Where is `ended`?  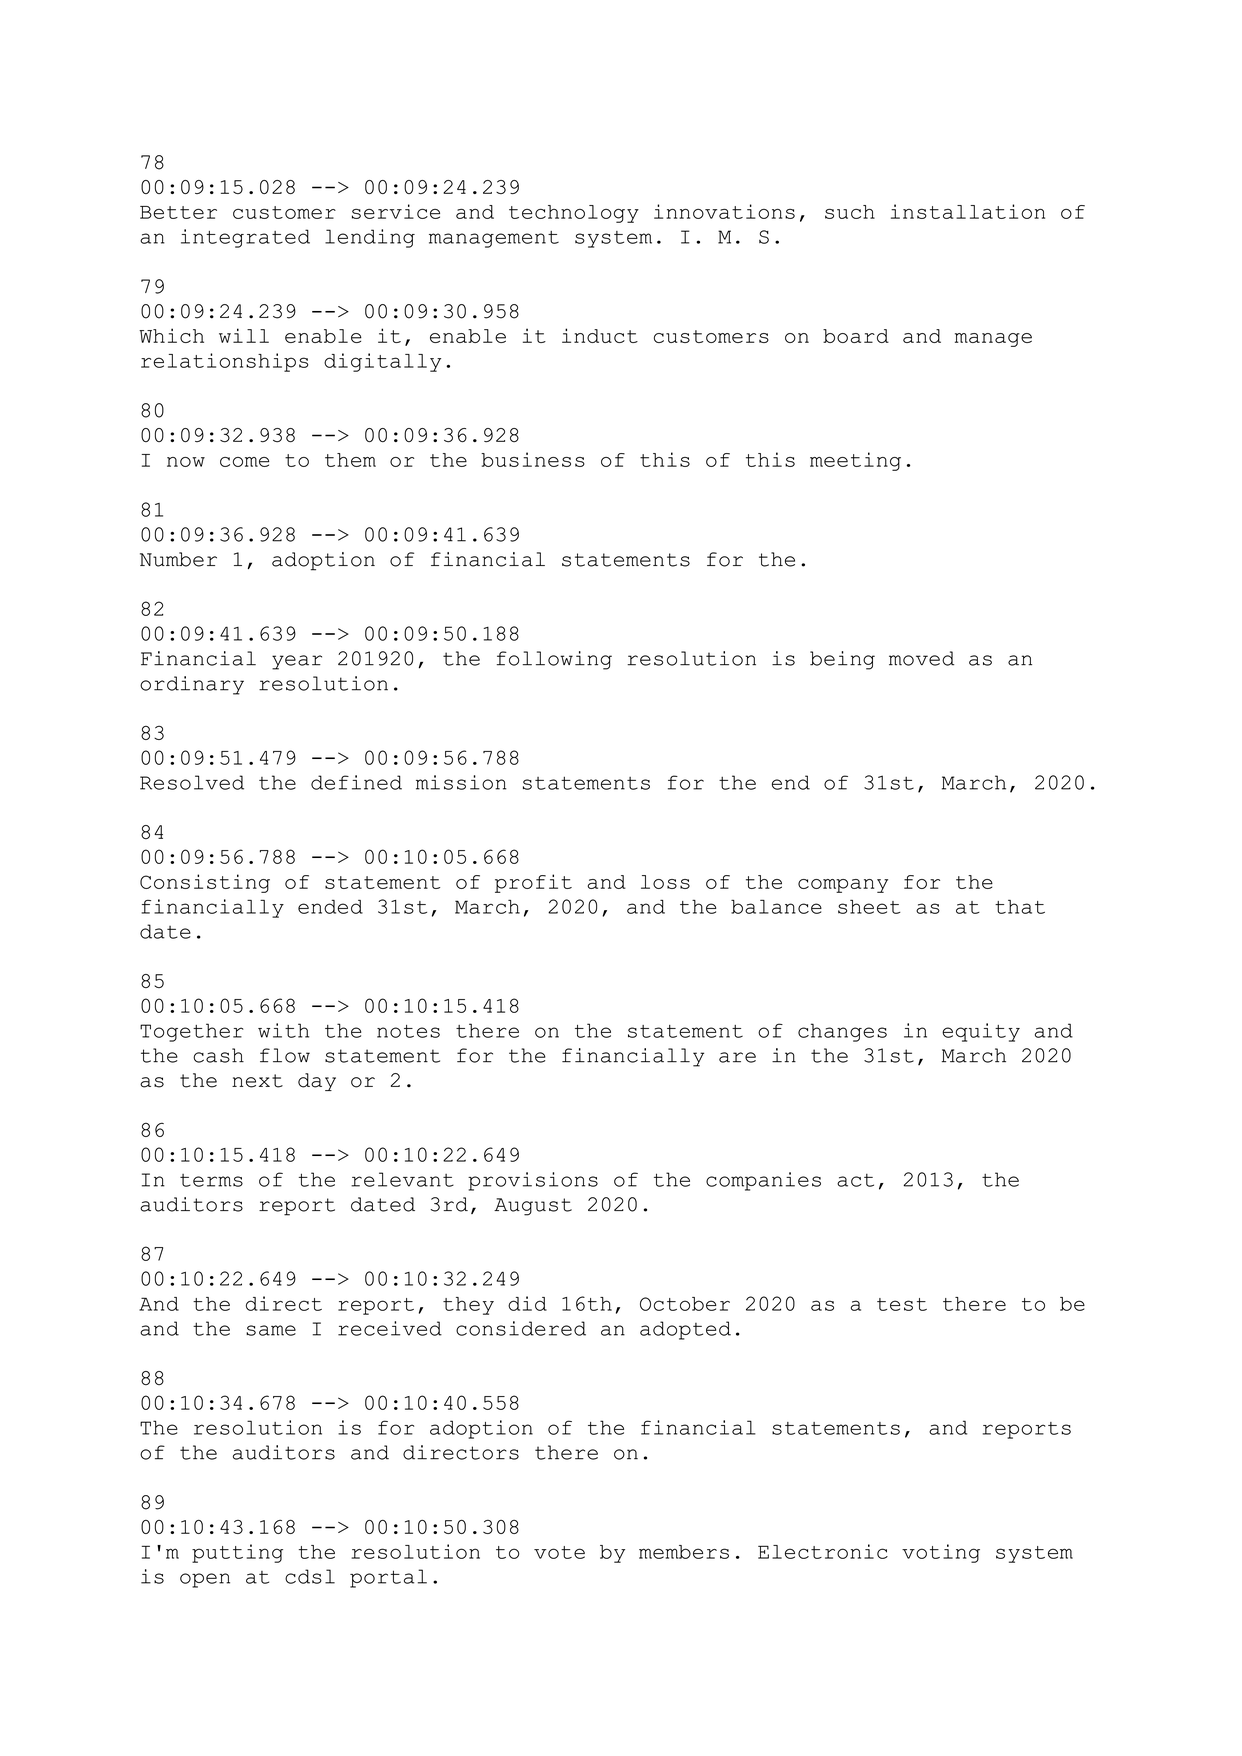
ended is located at coordinates (330, 907).
